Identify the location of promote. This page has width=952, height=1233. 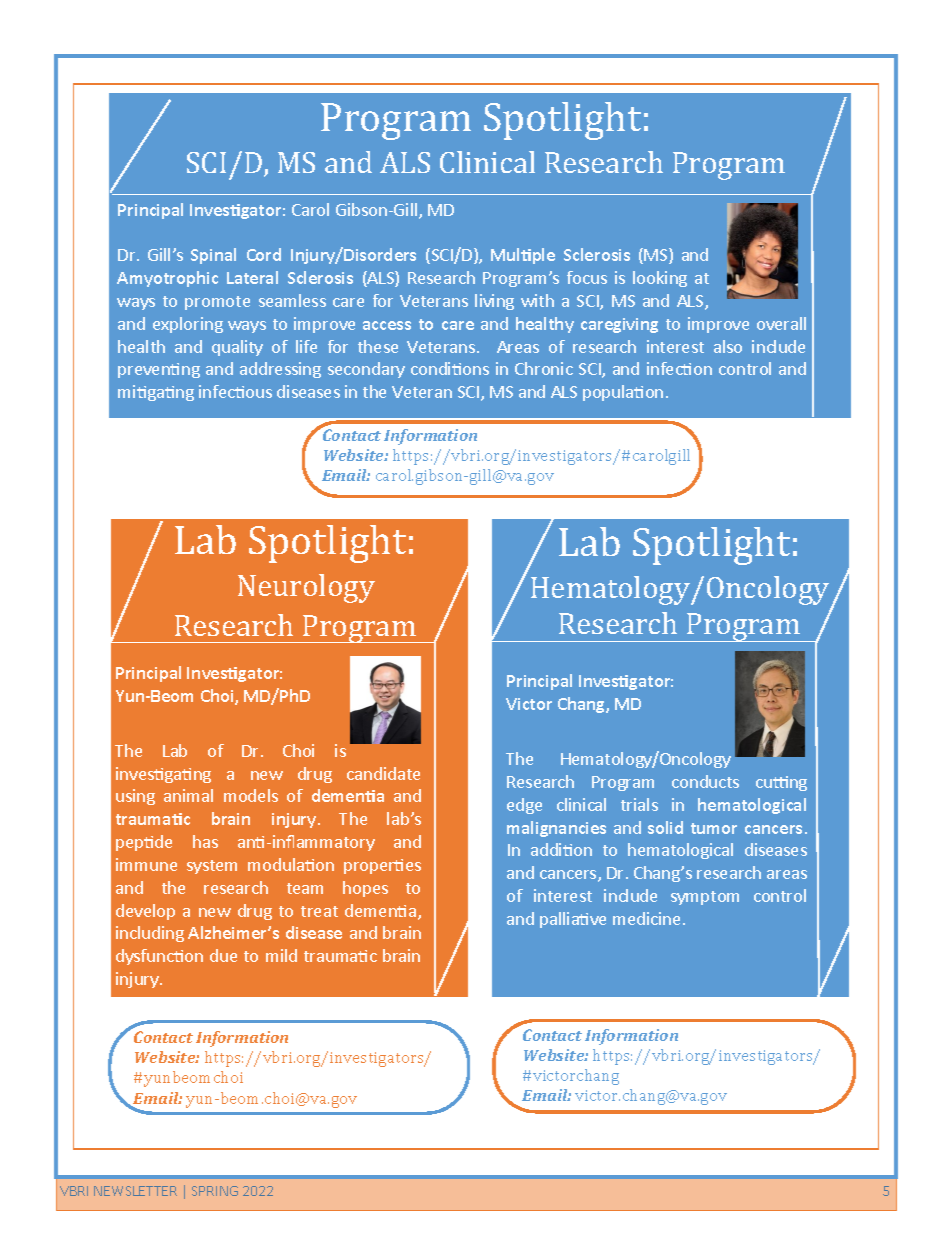
(217, 303).
